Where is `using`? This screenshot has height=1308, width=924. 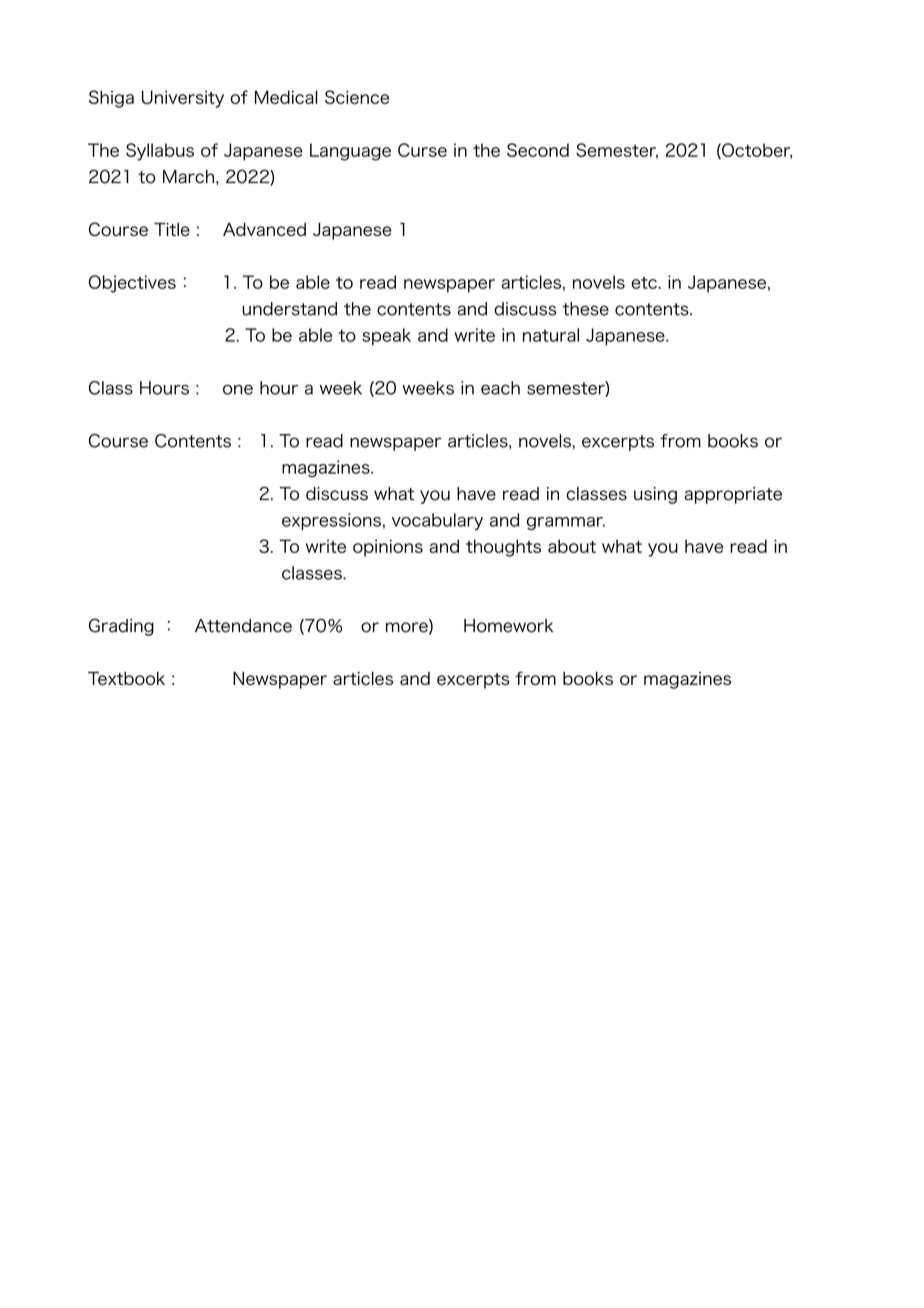 using is located at coordinates (655, 495).
